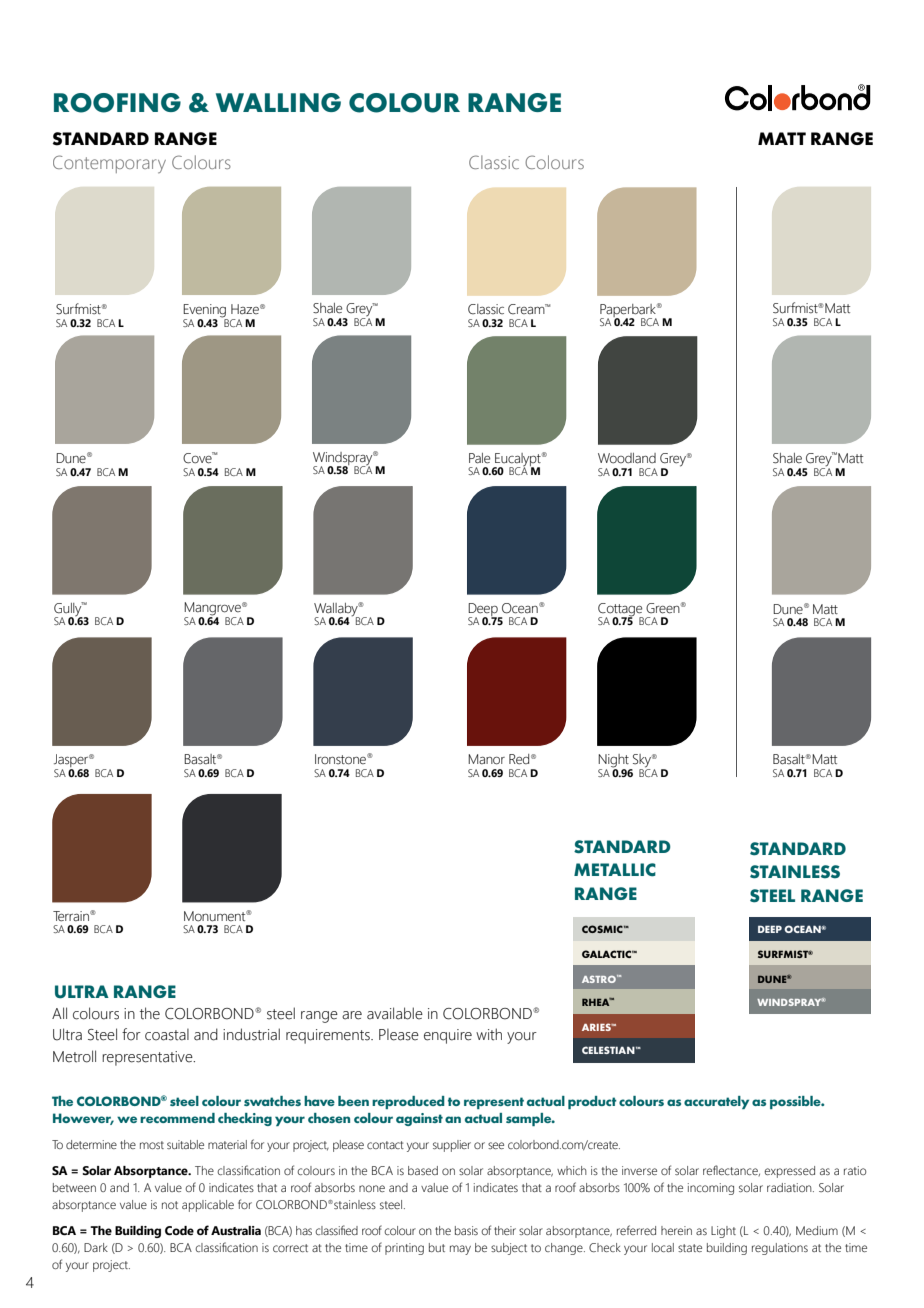 Image resolution: width=924 pixels, height=1308 pixels. I want to click on accurately, so click(716, 1102).
